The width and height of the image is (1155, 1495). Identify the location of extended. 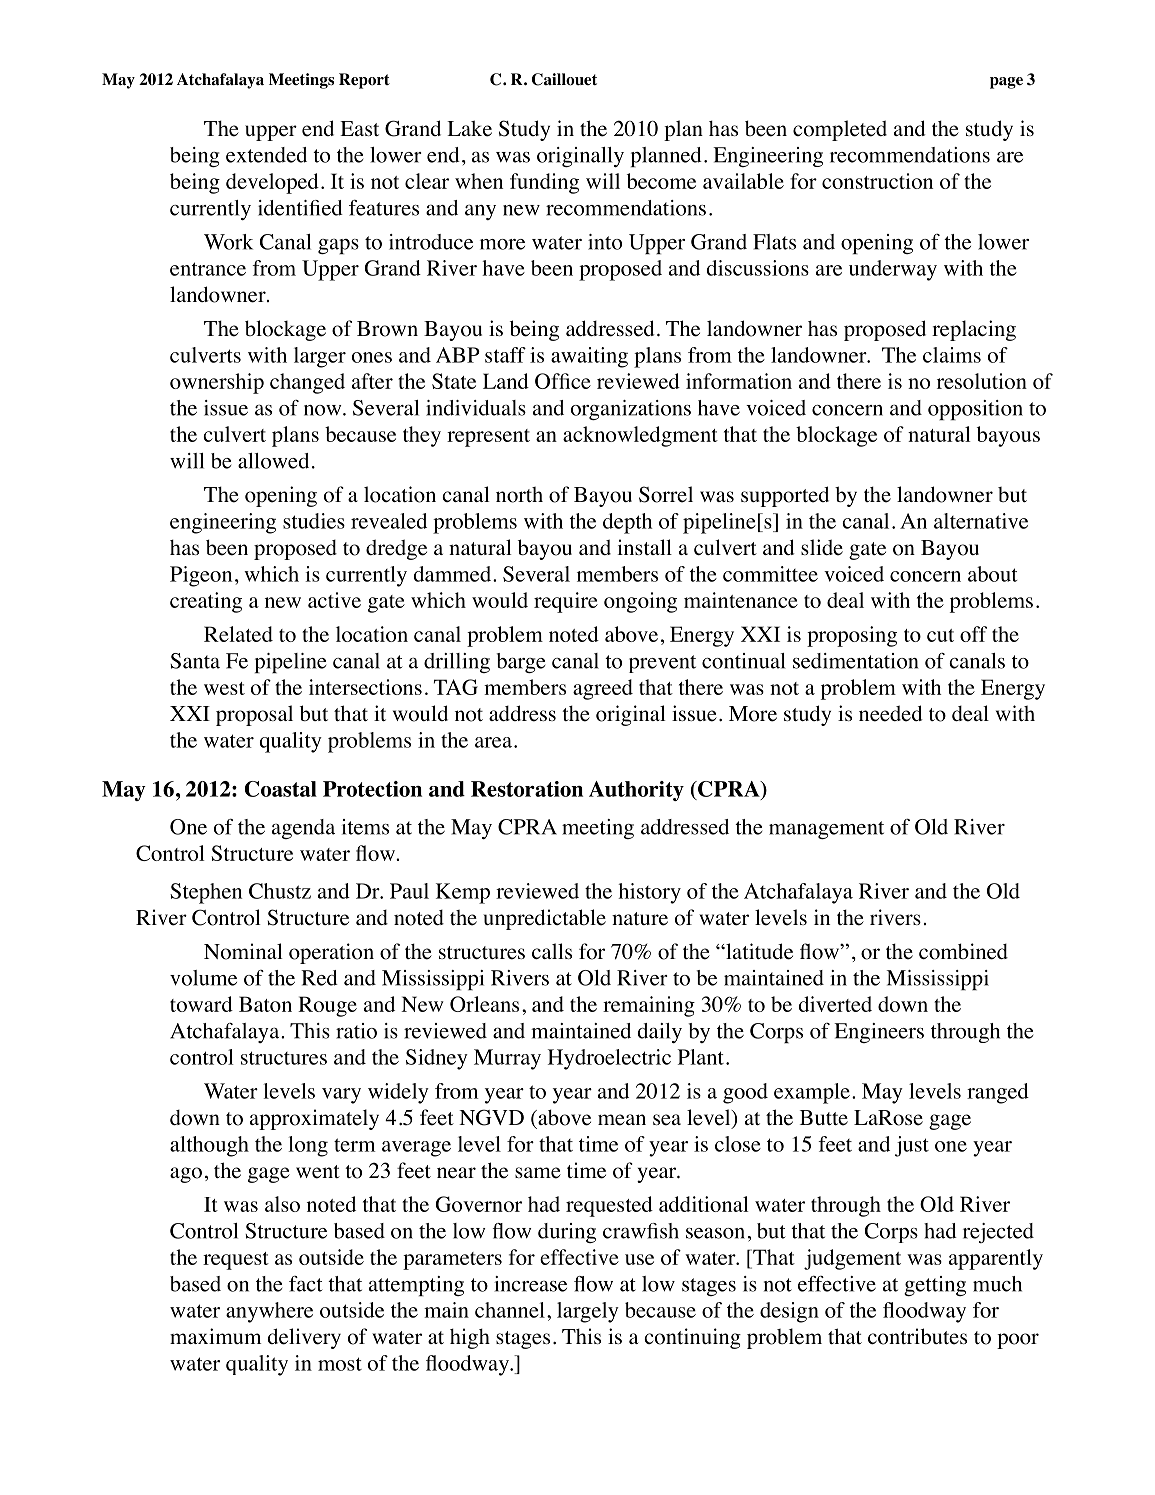
(266, 155).
